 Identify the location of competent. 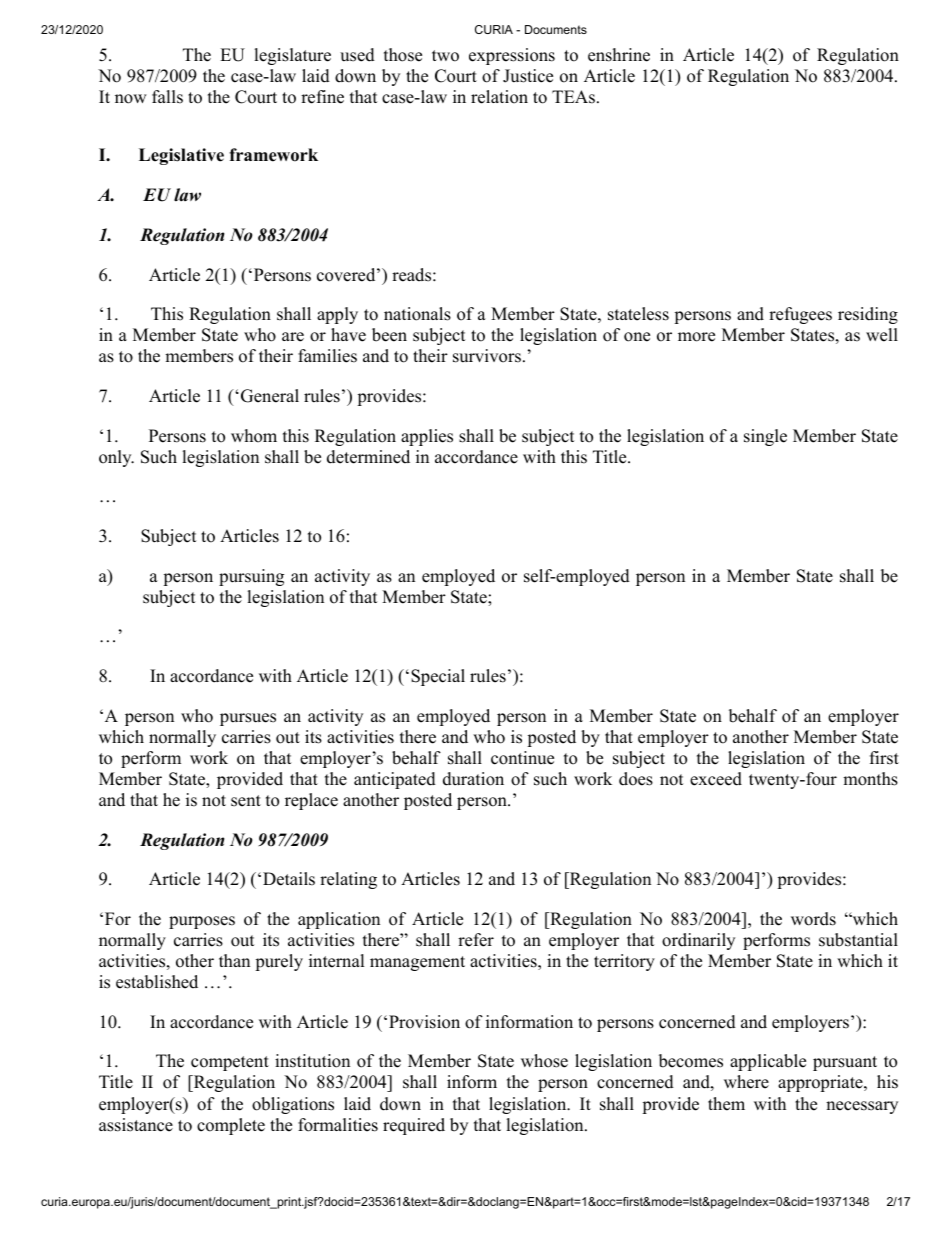
(230, 1063).
